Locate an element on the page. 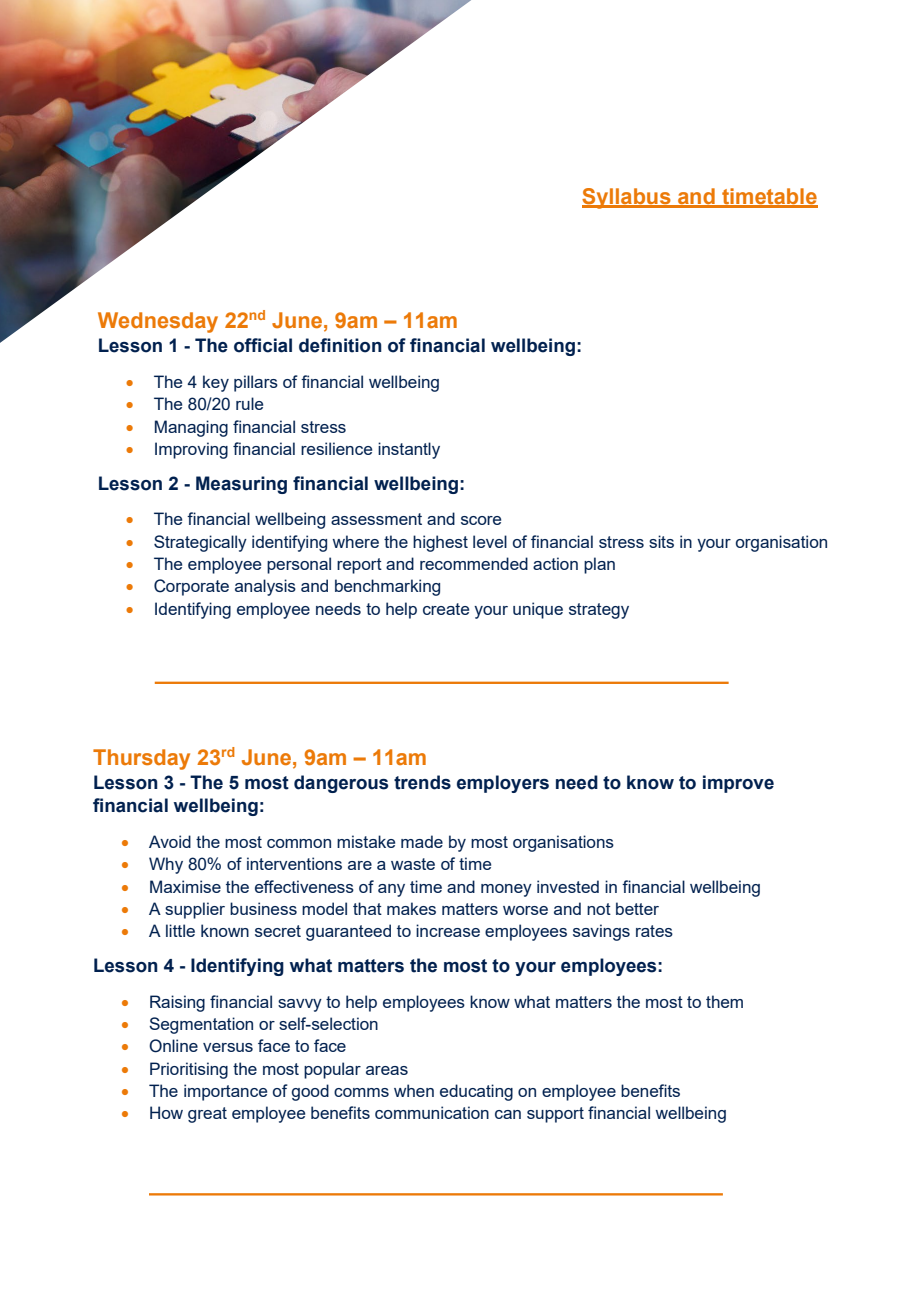  importance is located at coordinates (225, 1092).
